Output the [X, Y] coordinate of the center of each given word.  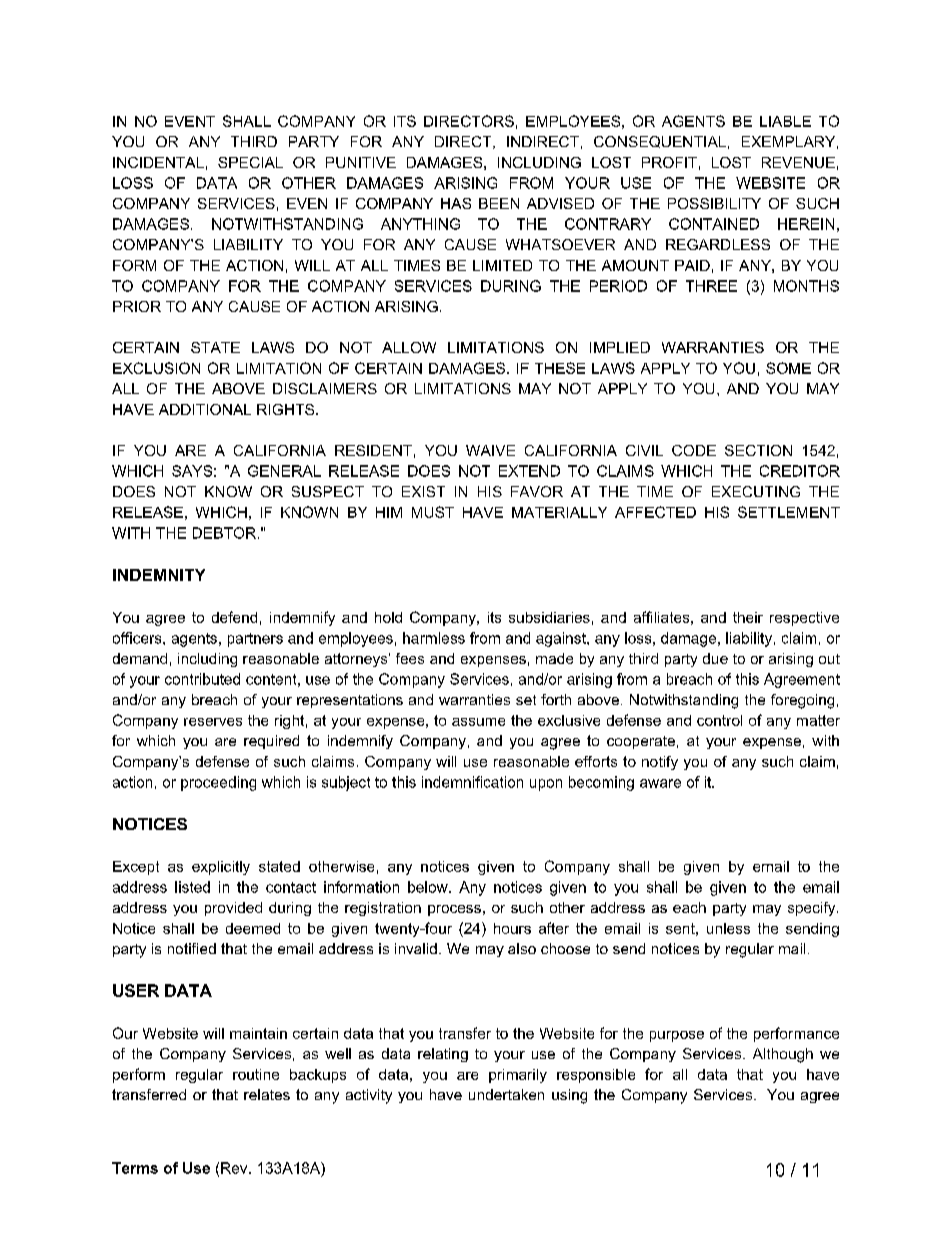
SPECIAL [250, 162]
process [454, 910]
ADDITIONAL [205, 409]
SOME [788, 368]
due [715, 658]
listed [192, 887]
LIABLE [785, 121]
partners [255, 640]
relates [267, 1094]
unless [728, 928]
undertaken [506, 1094]
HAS [456, 203]
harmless [434, 638]
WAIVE [490, 450]
